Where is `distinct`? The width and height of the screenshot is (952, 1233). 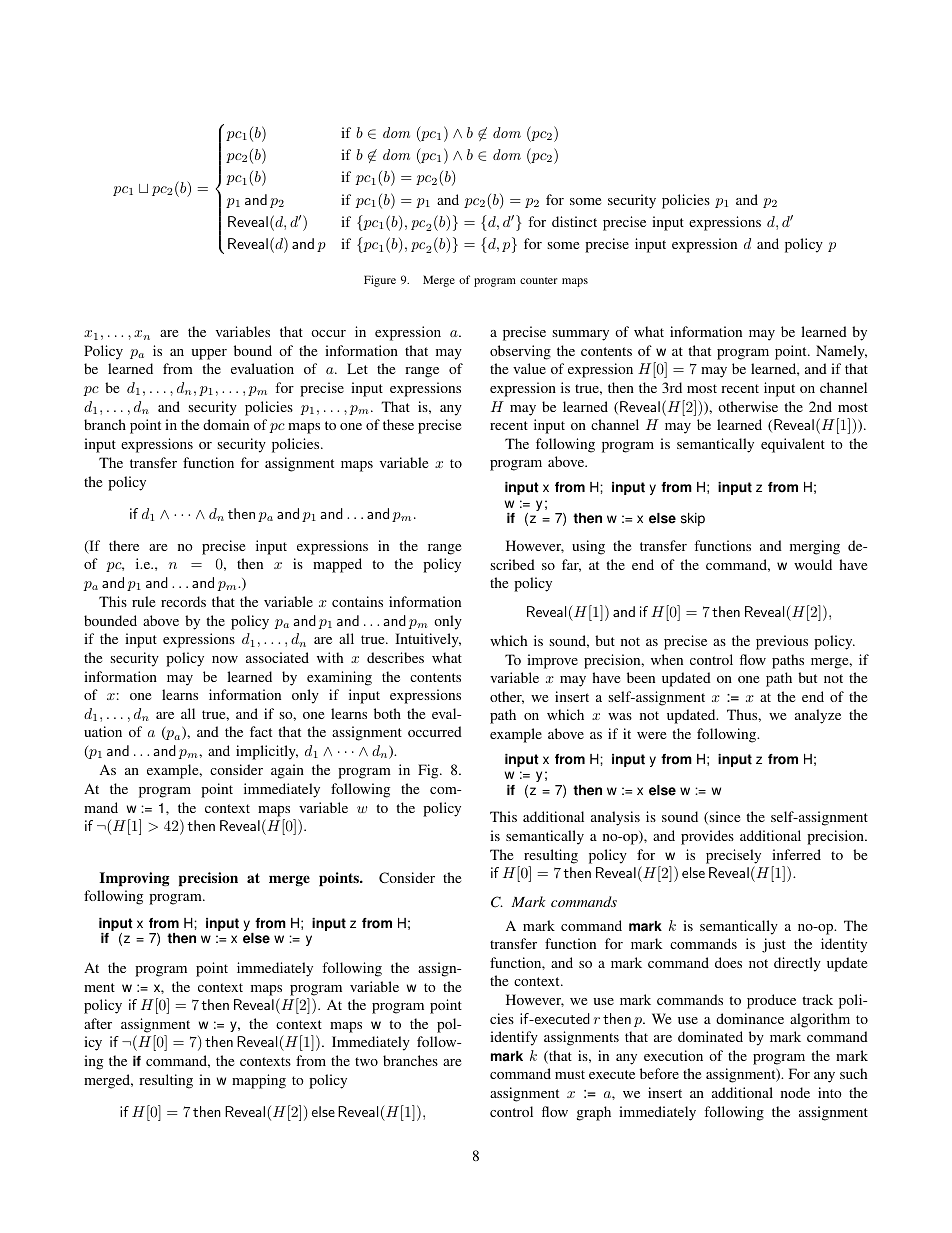 distinct is located at coordinates (574, 221).
